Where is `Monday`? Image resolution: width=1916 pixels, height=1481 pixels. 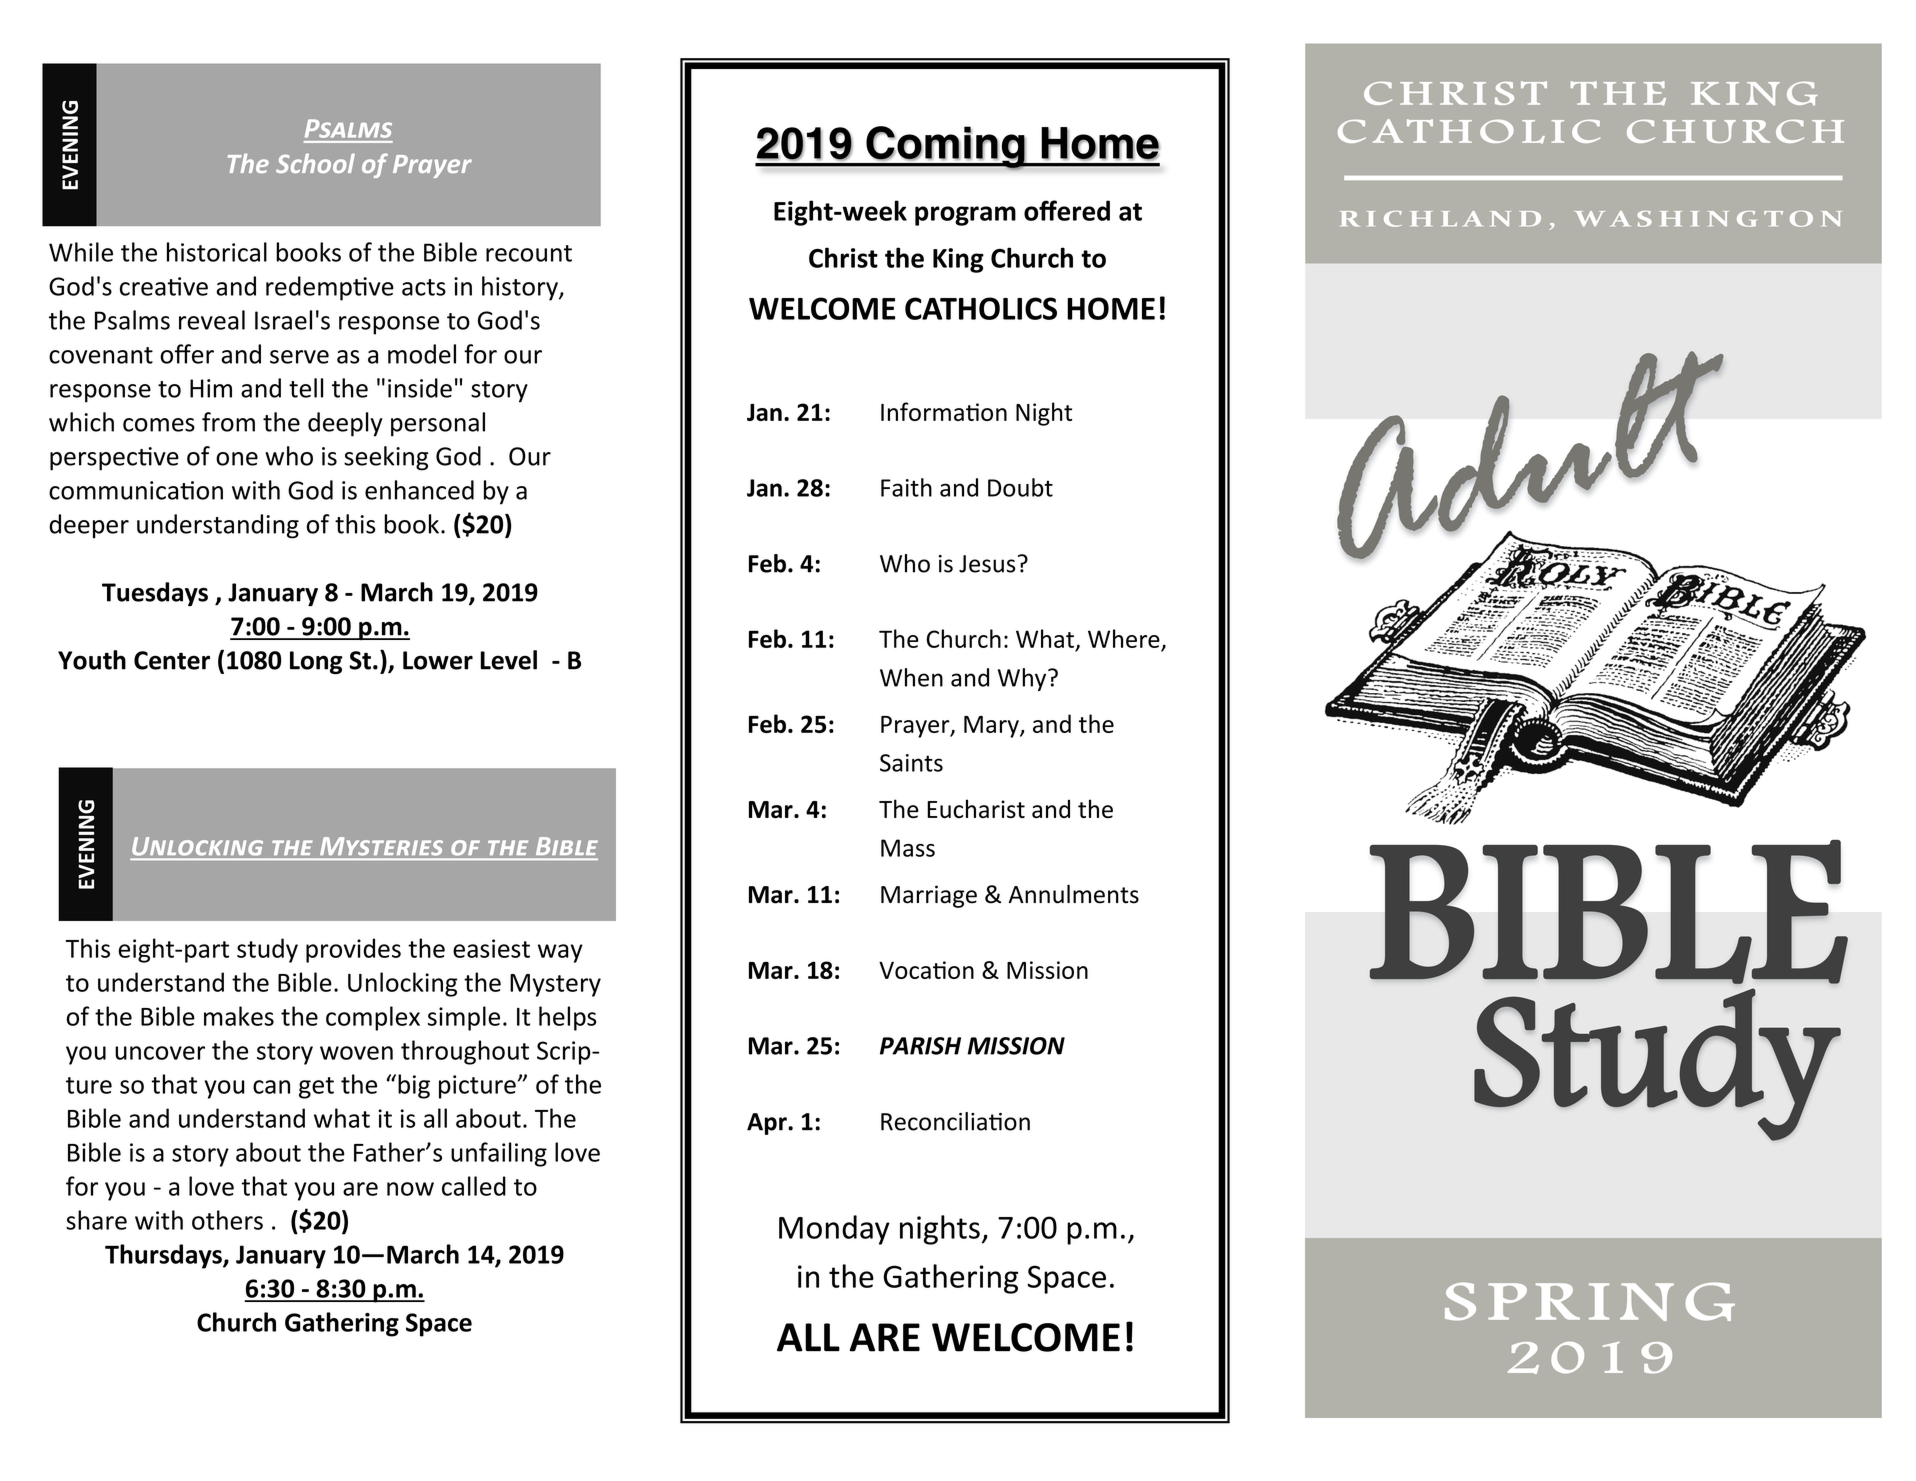 Monday is located at coordinates (834, 1230).
